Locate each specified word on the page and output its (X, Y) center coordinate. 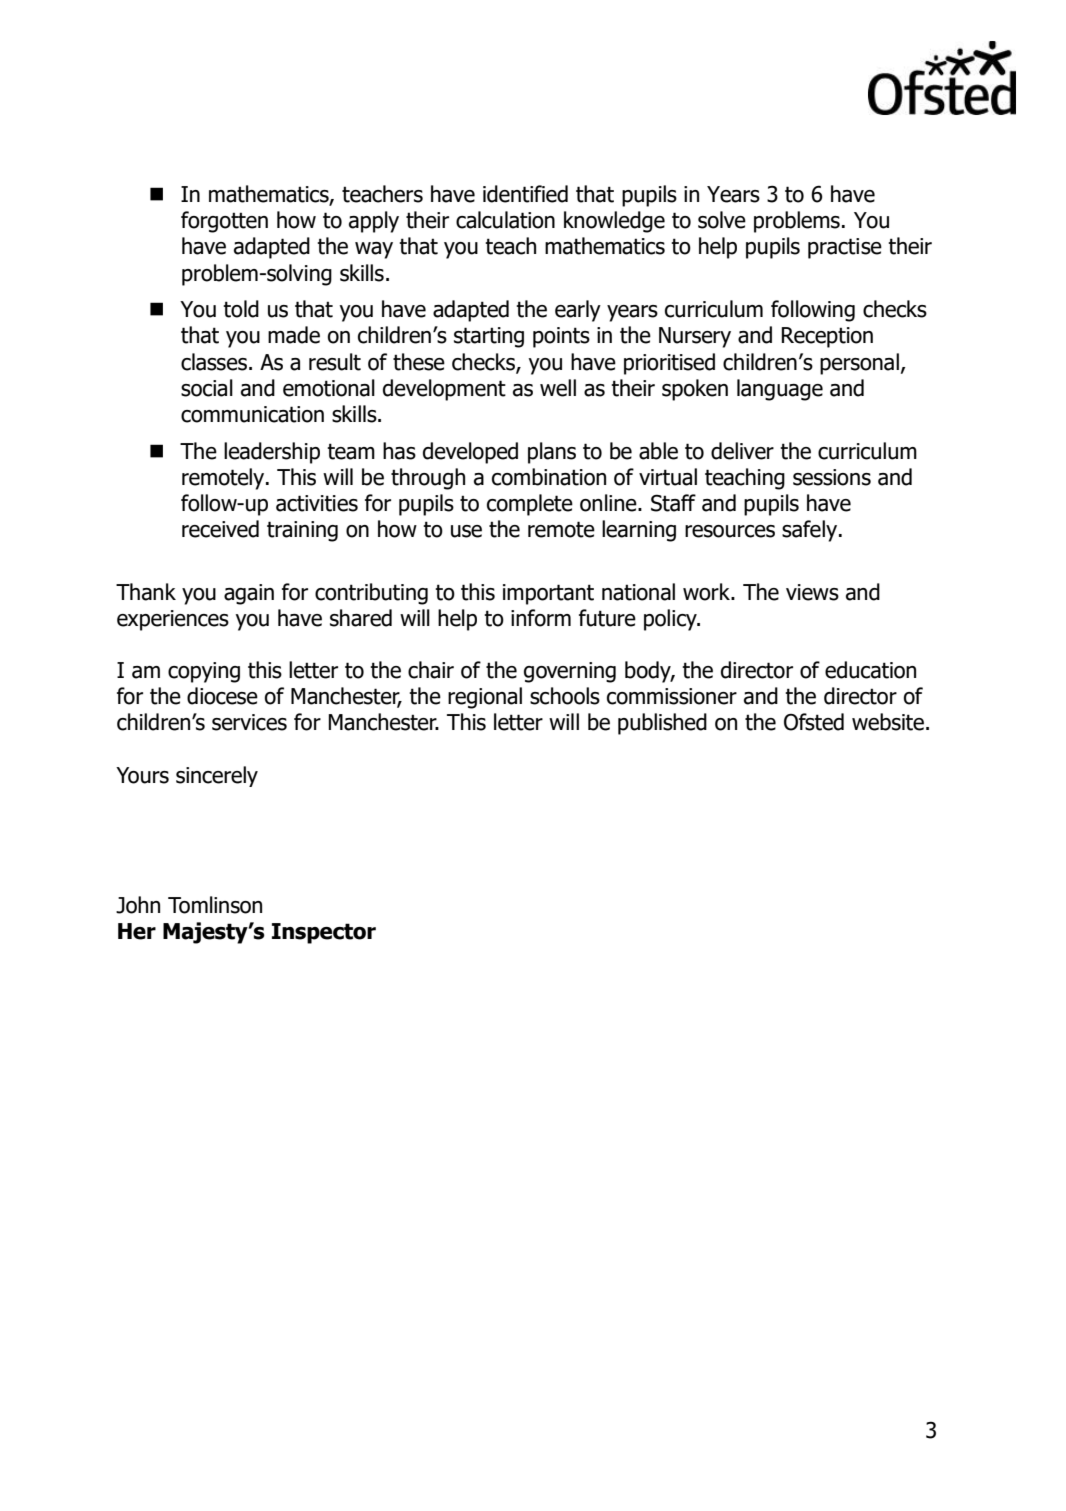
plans (552, 453)
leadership (272, 453)
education (870, 670)
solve (722, 220)
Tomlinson (215, 905)
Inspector (324, 933)
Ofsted (814, 722)
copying (204, 672)
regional (485, 698)
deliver (742, 451)
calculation (505, 220)
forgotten (224, 222)
